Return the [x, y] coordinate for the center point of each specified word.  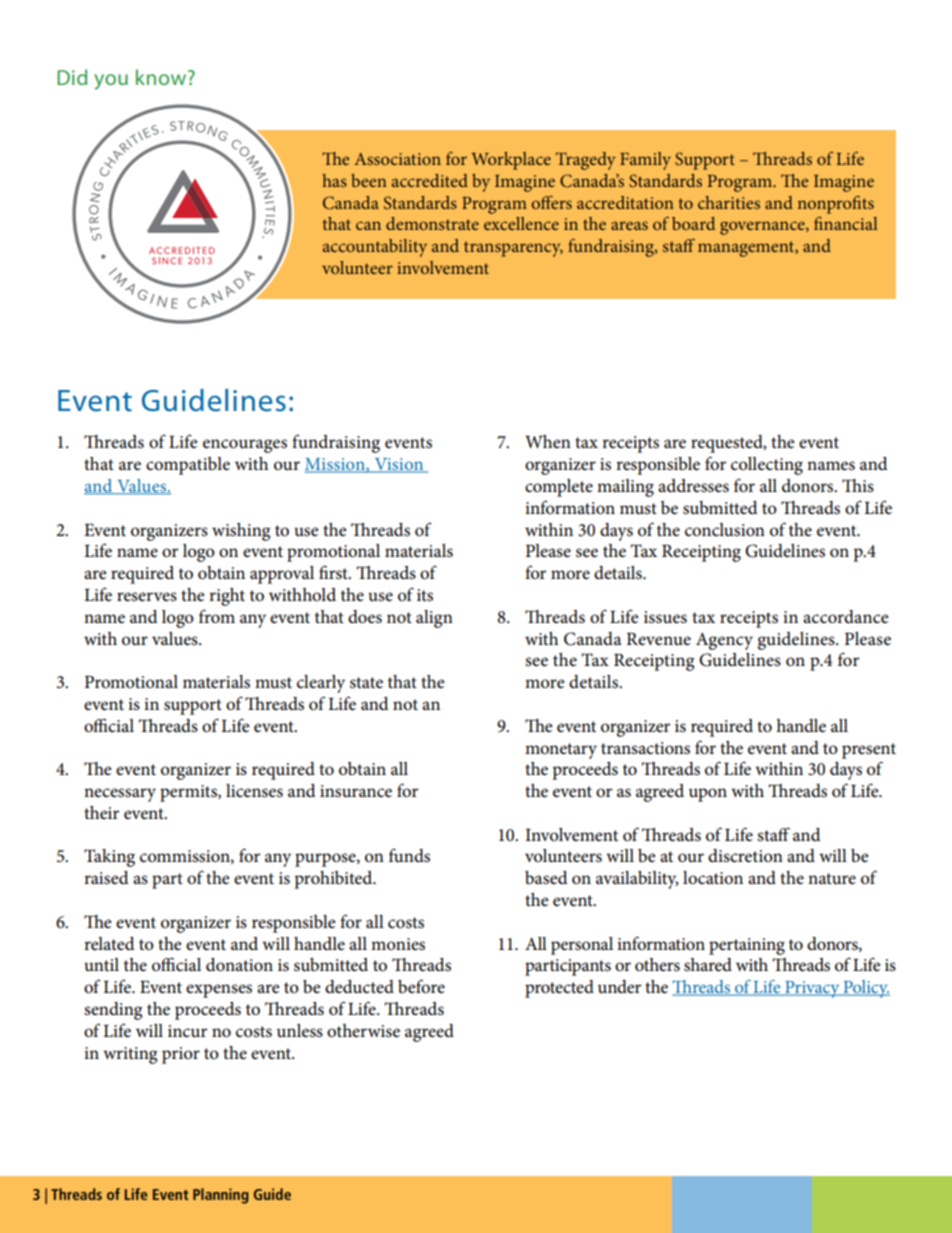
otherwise [363, 1031]
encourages [245, 446]
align [434, 619]
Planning [221, 1196]
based [546, 878]
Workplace [511, 161]
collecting [767, 466]
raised [106, 878]
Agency [724, 641]
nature [832, 879]
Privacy [812, 989]
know [162, 77]
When [548, 441]
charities [729, 202]
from [217, 617]
